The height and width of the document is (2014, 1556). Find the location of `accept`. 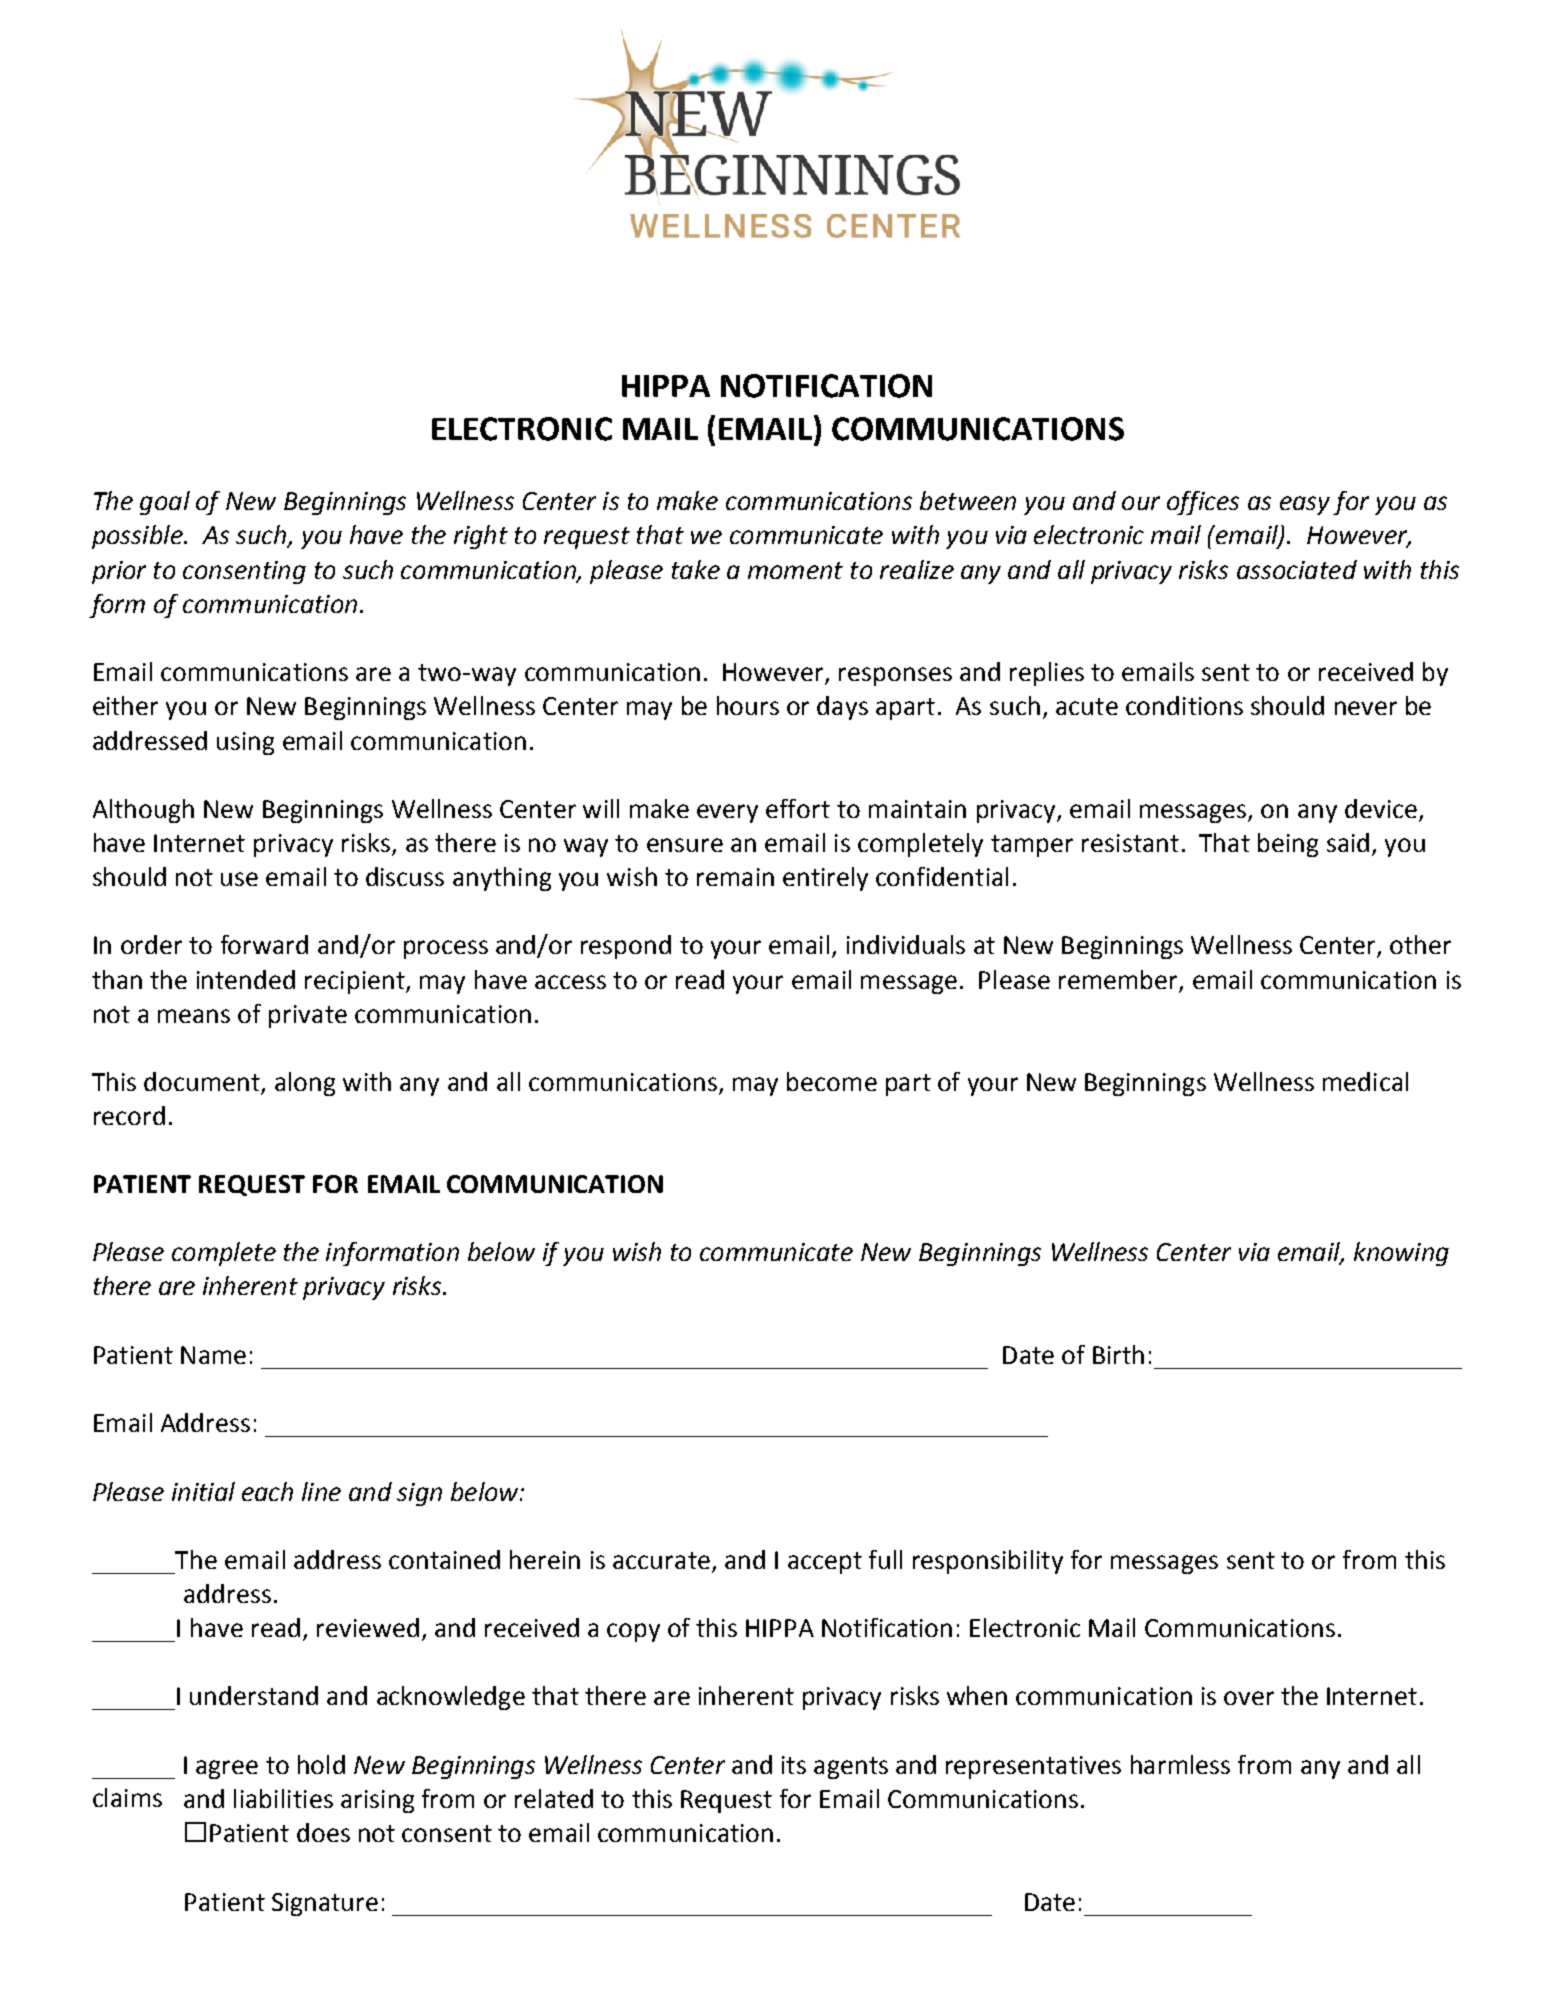

accept is located at coordinates (825, 1563).
